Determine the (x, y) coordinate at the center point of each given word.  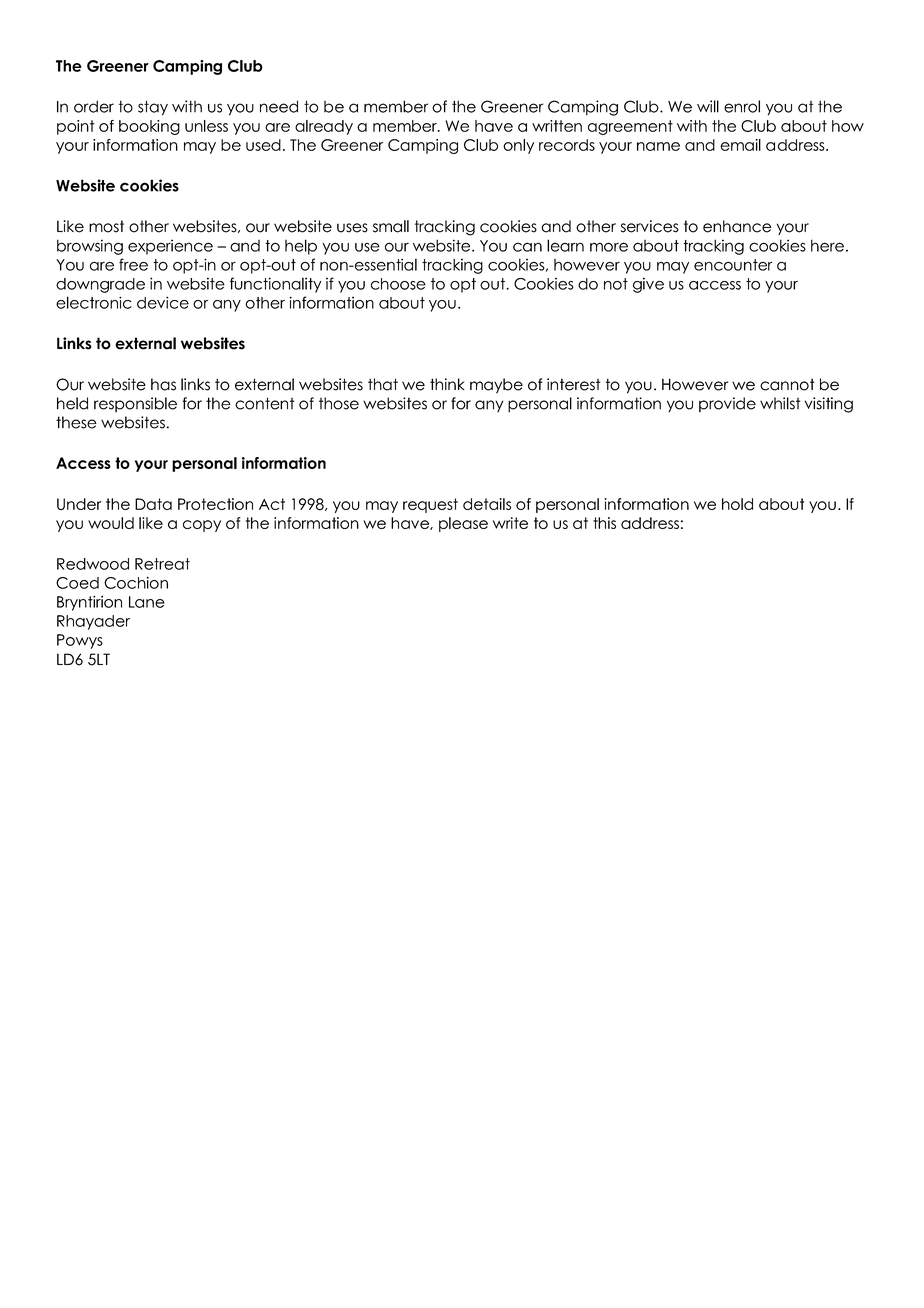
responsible (135, 404)
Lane (147, 602)
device (163, 302)
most (106, 226)
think (447, 384)
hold (737, 504)
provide (727, 404)
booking (149, 127)
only (518, 146)
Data (153, 504)
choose (398, 284)
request (430, 505)
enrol (742, 106)
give (648, 285)
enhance (737, 226)
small (391, 226)
